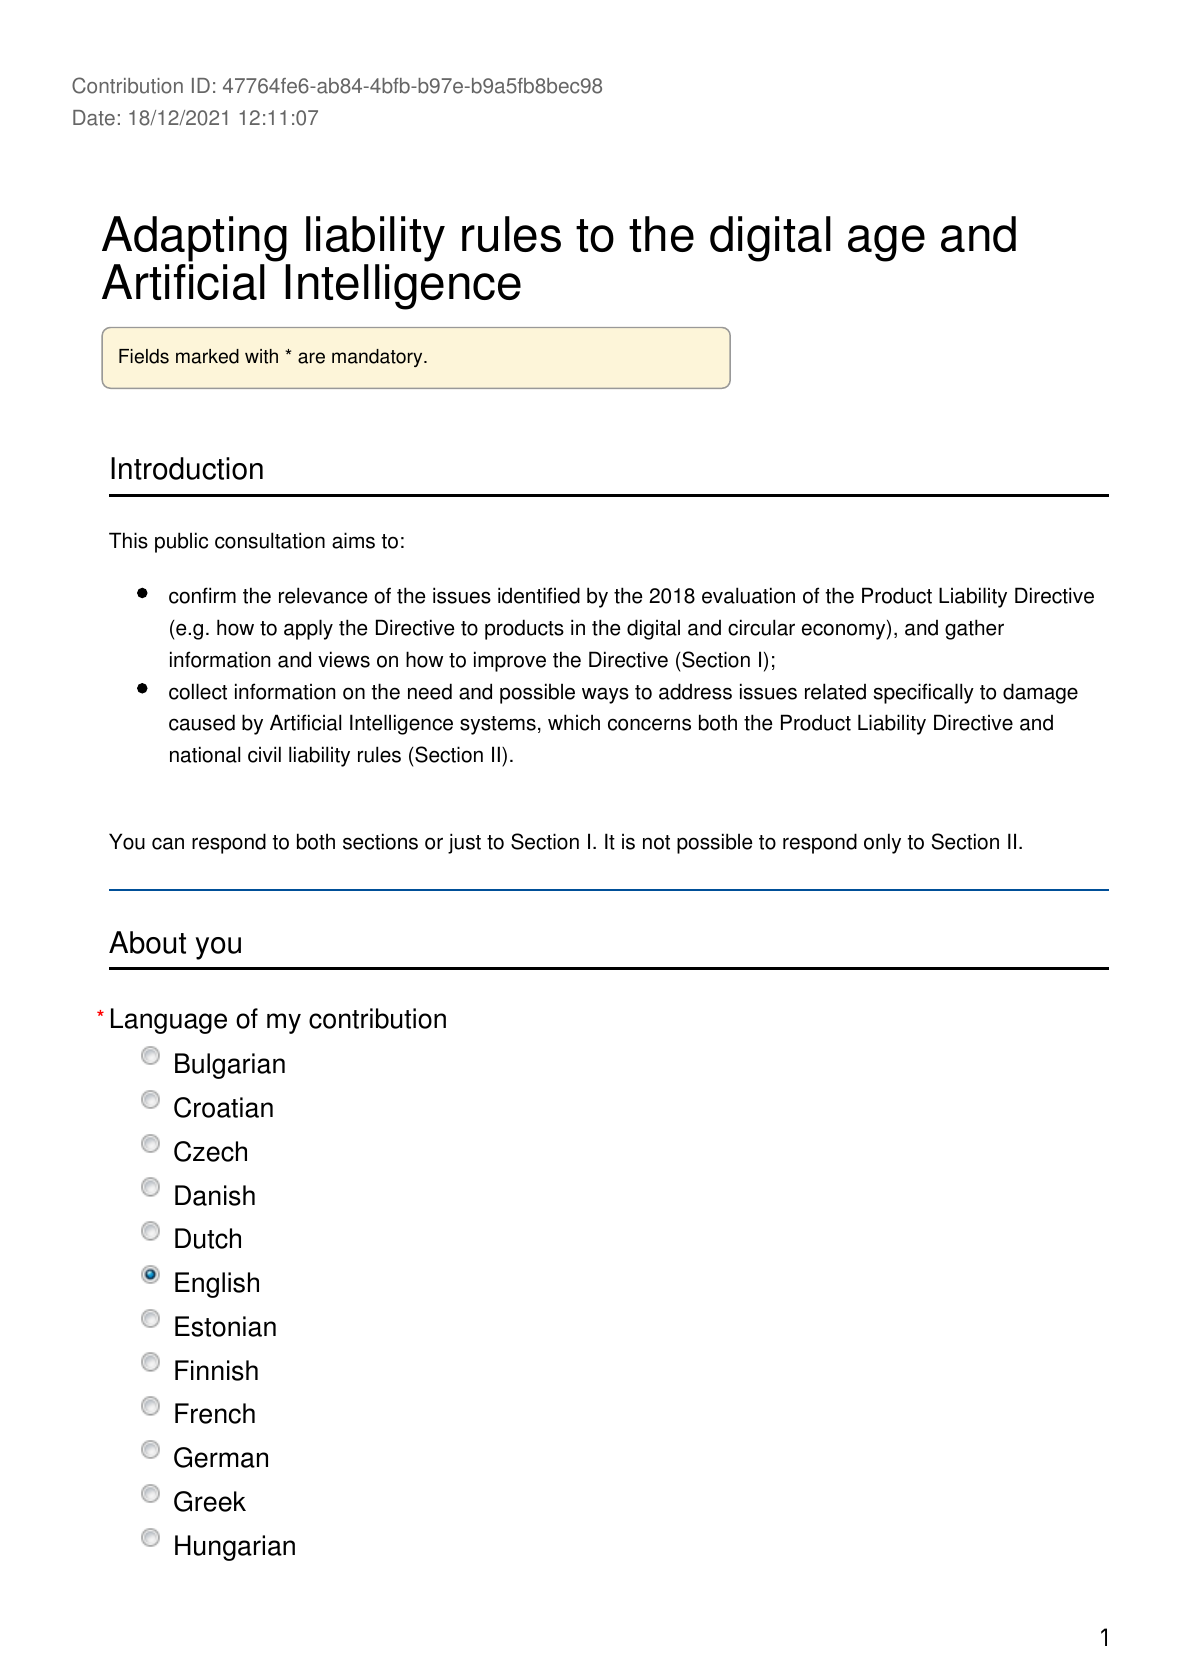  Describe the element at coordinates (656, 842) in the page. I see `not` at that location.
